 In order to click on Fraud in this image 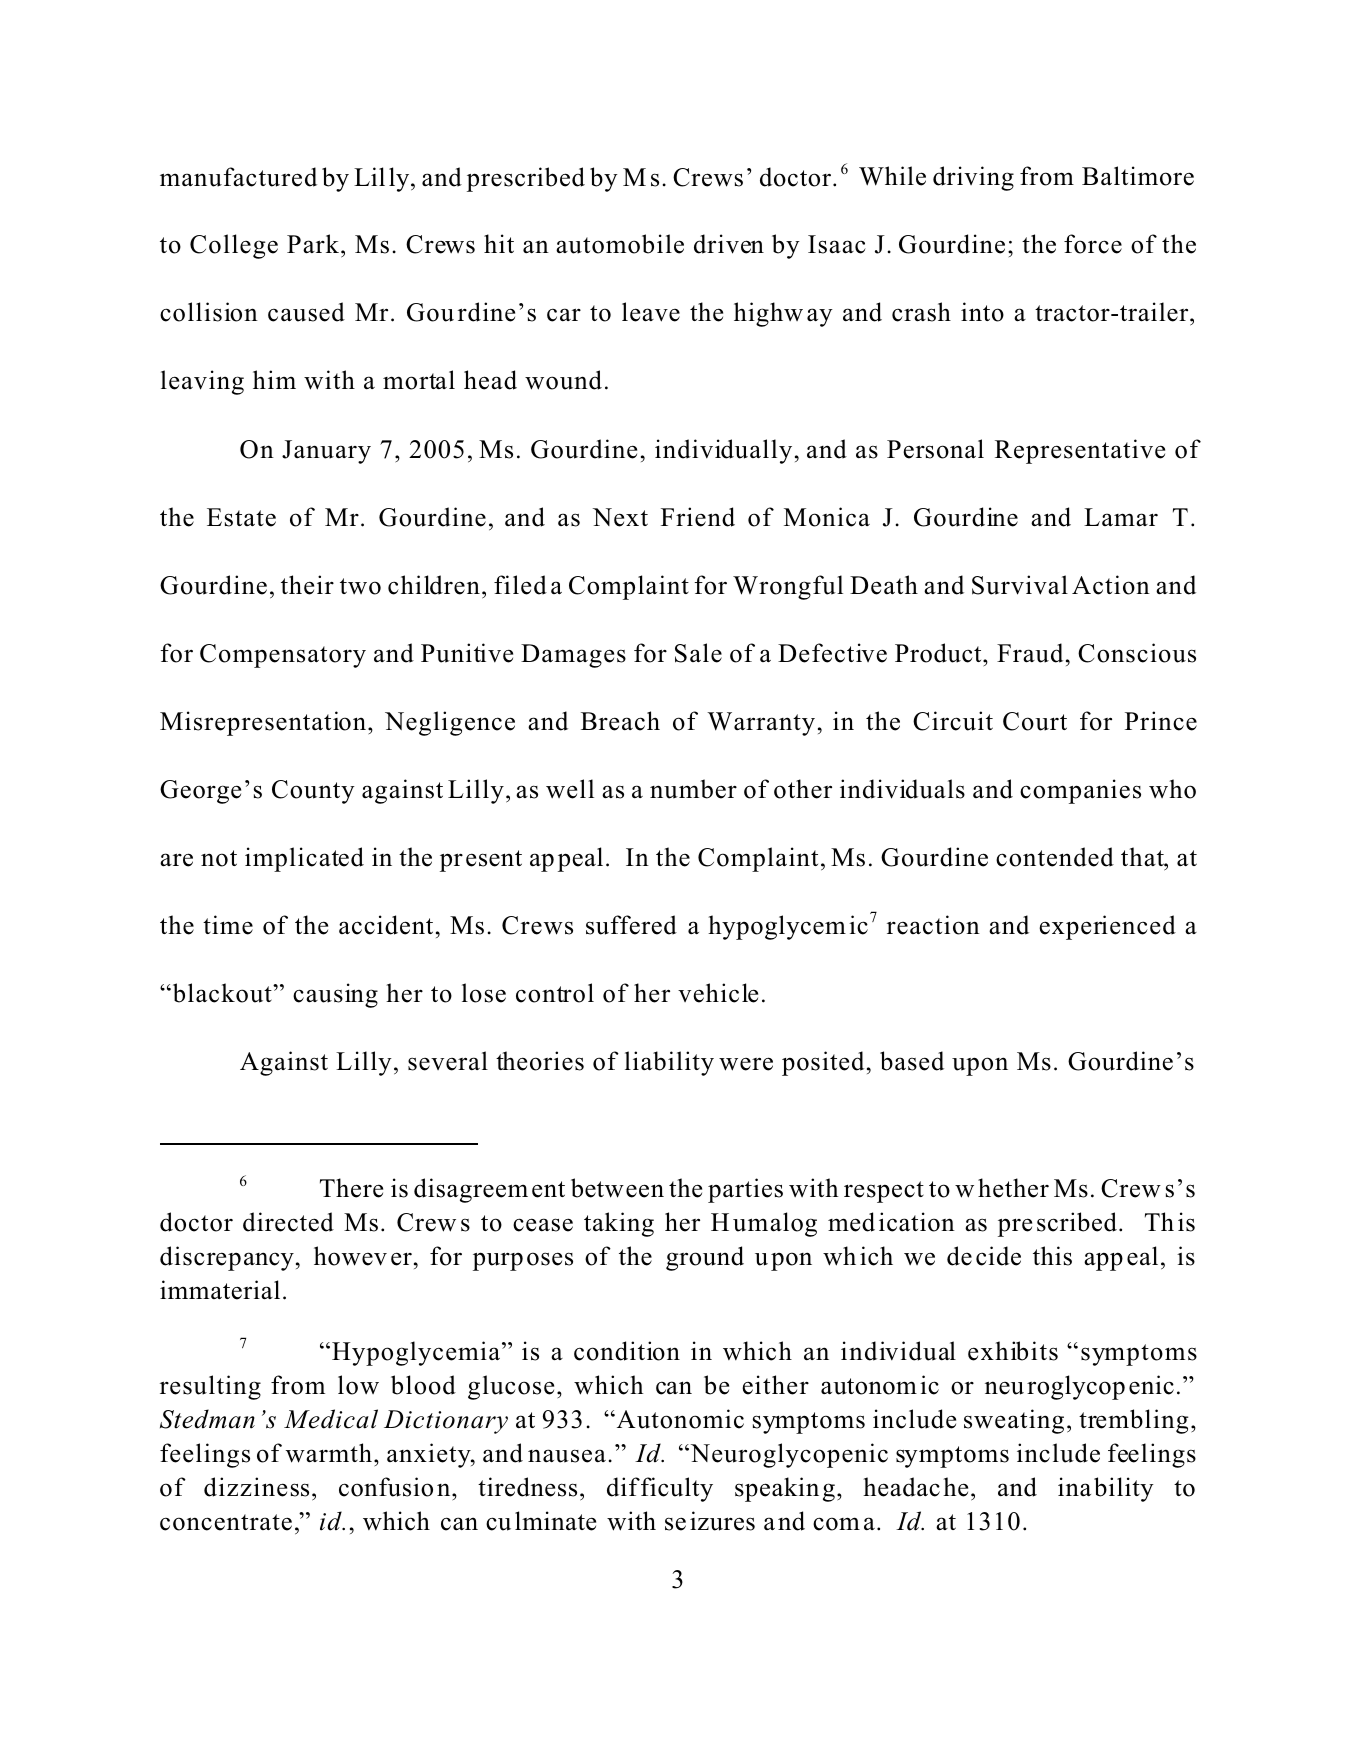, I will do `click(1030, 653)`.
